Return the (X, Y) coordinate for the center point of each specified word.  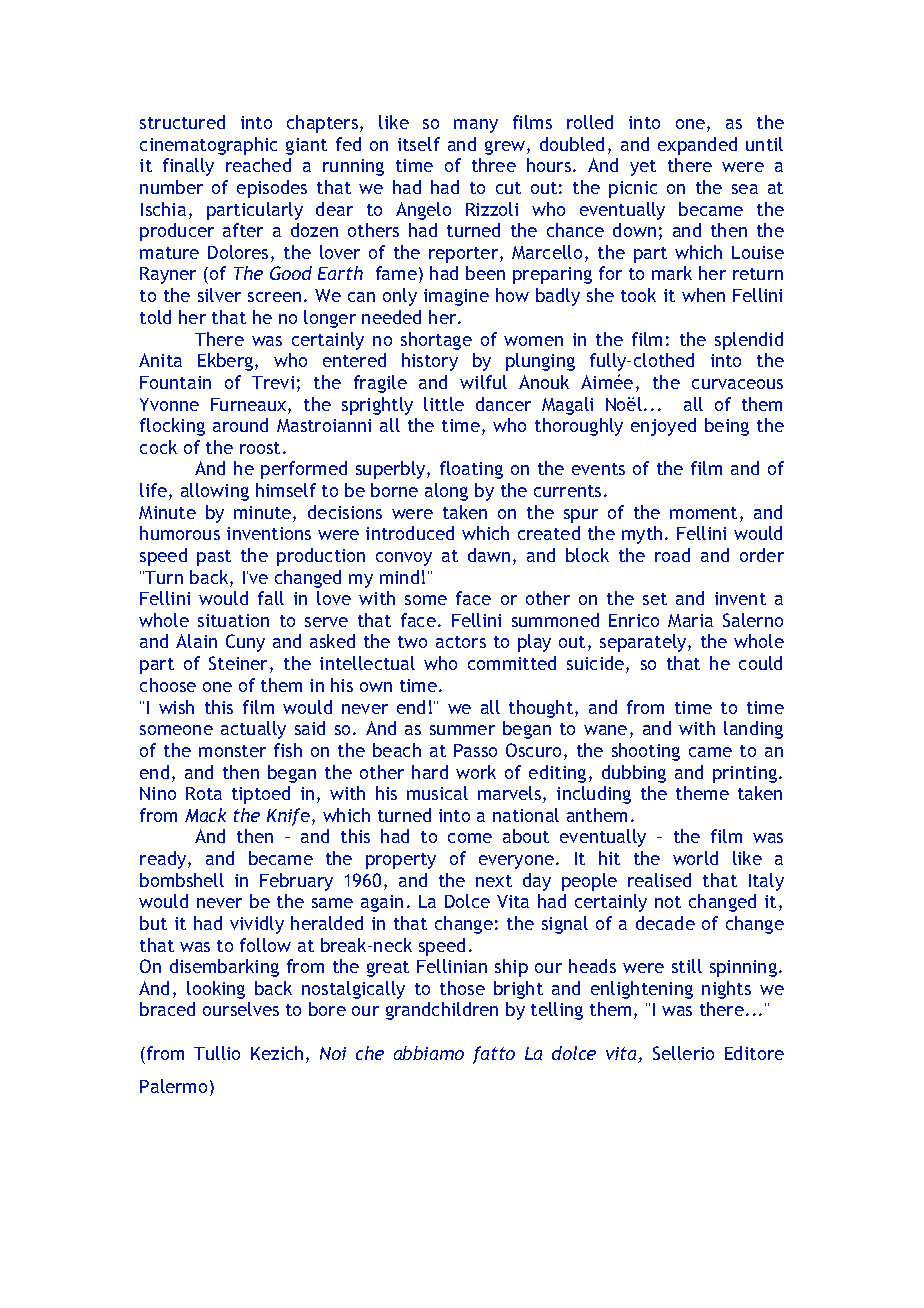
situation (233, 620)
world (695, 858)
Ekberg (227, 362)
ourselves (241, 1009)
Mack (205, 815)
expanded (697, 146)
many (476, 126)
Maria (690, 620)
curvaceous (737, 384)
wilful (483, 382)
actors (461, 642)
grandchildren (442, 1011)
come (470, 838)
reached (258, 165)
